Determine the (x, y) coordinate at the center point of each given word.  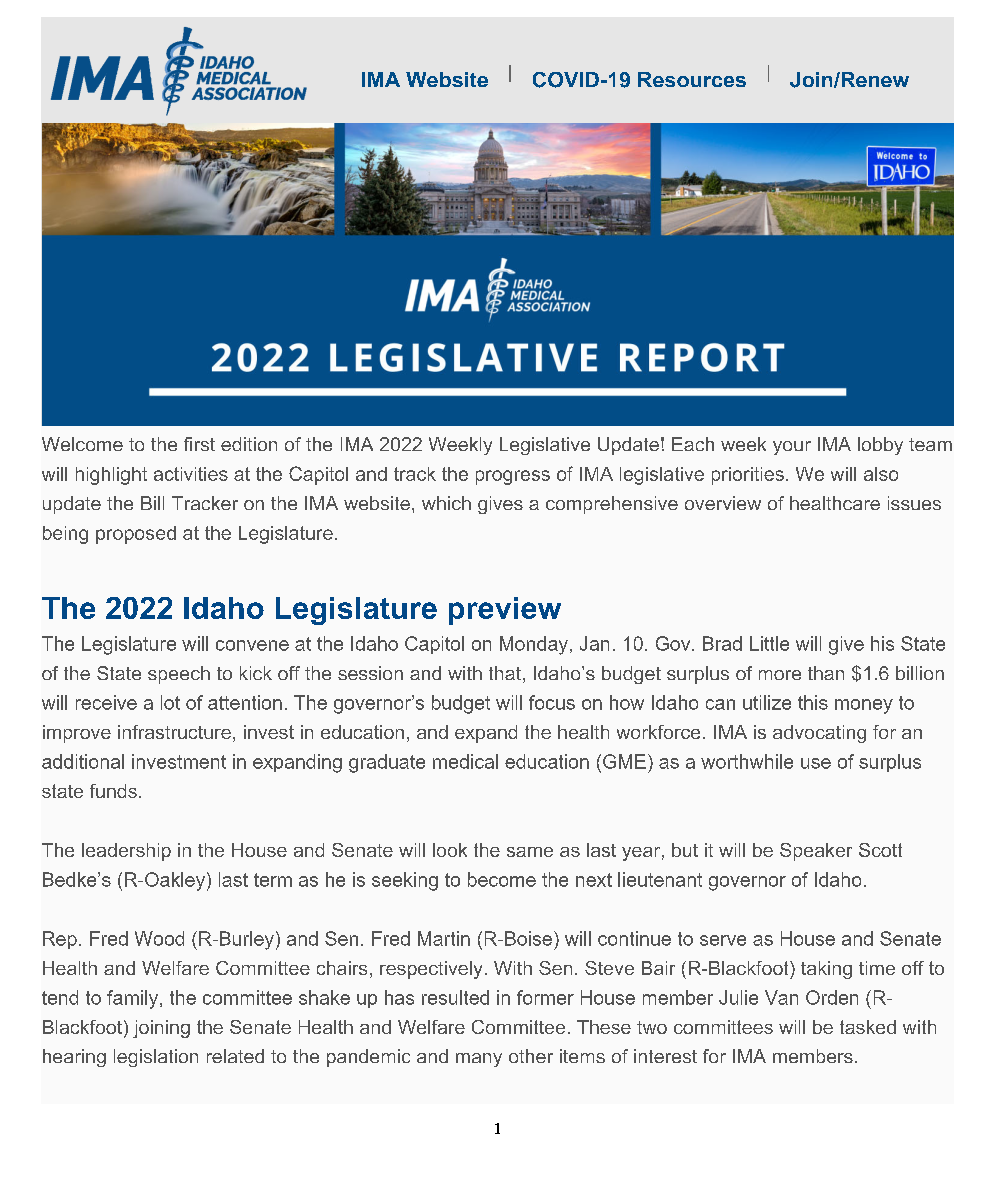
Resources (692, 79)
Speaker (816, 852)
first (199, 444)
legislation (156, 1058)
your (792, 448)
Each (693, 444)
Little (769, 643)
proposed (136, 535)
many (479, 1060)
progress (513, 477)
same (530, 852)
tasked (868, 1027)
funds (113, 791)
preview (505, 611)
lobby (880, 446)
